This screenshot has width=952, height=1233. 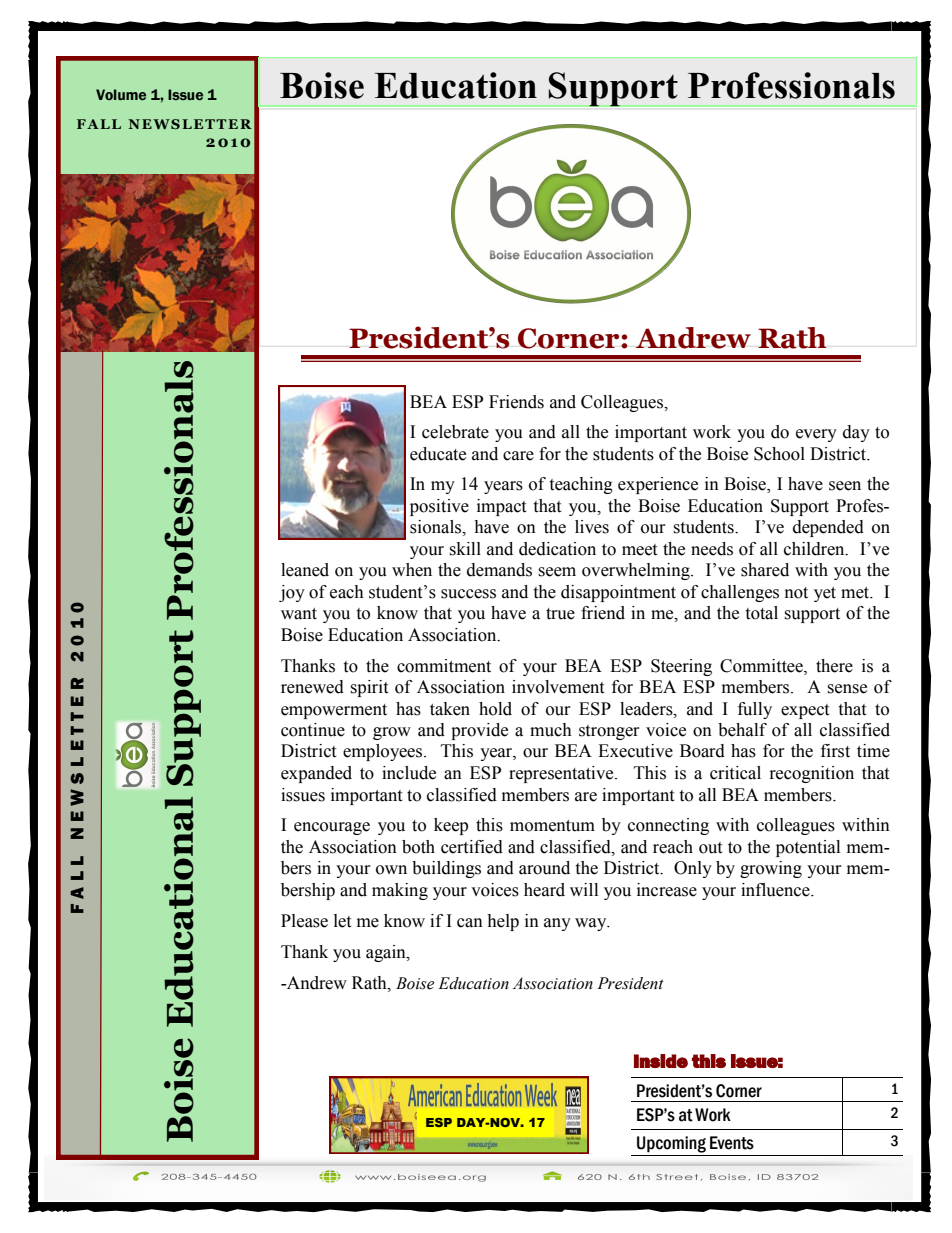 I want to click on celebrate, so click(x=455, y=432).
